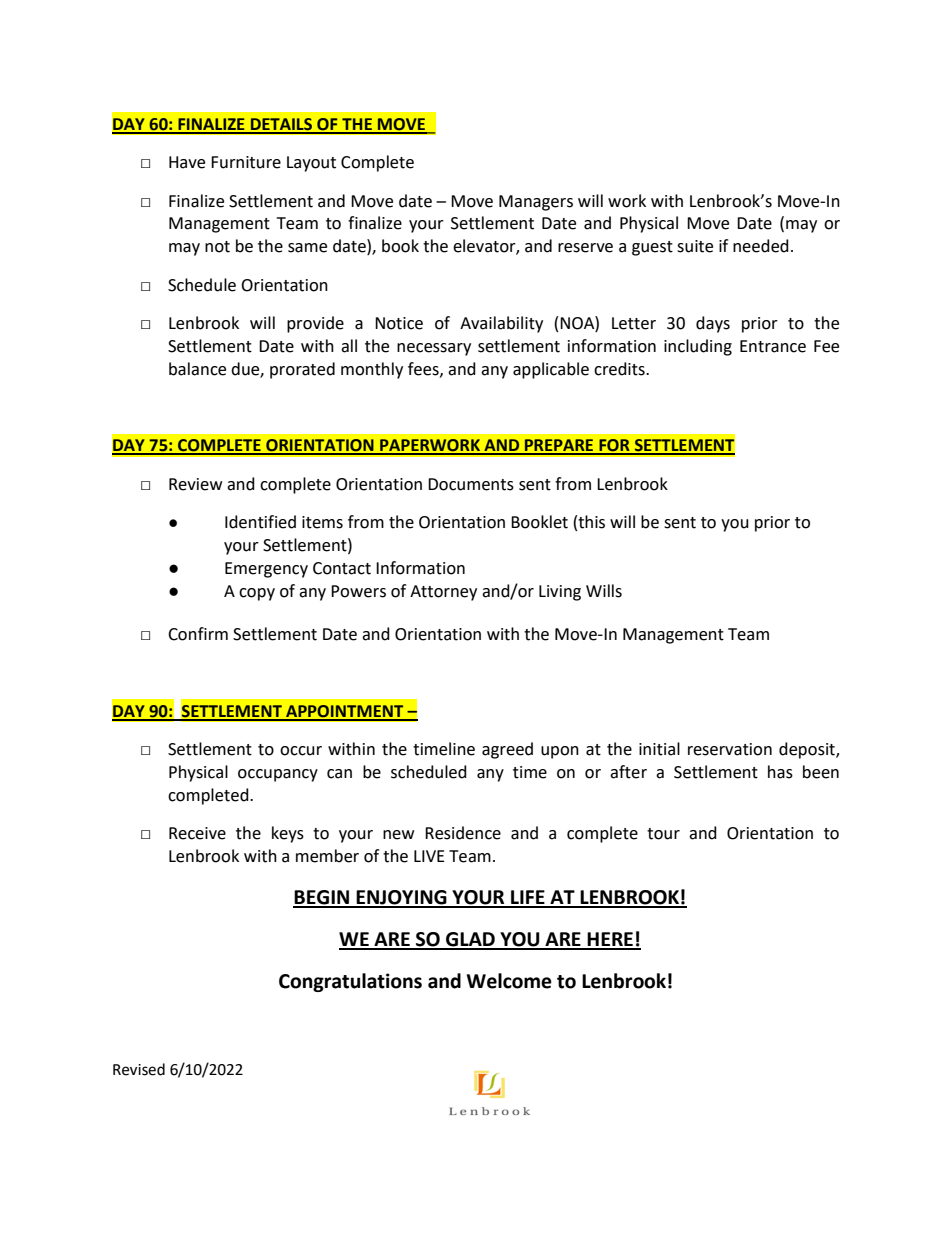 This screenshot has height=1233, width=952. What do you see at coordinates (197, 369) in the screenshot?
I see `balance` at bounding box center [197, 369].
